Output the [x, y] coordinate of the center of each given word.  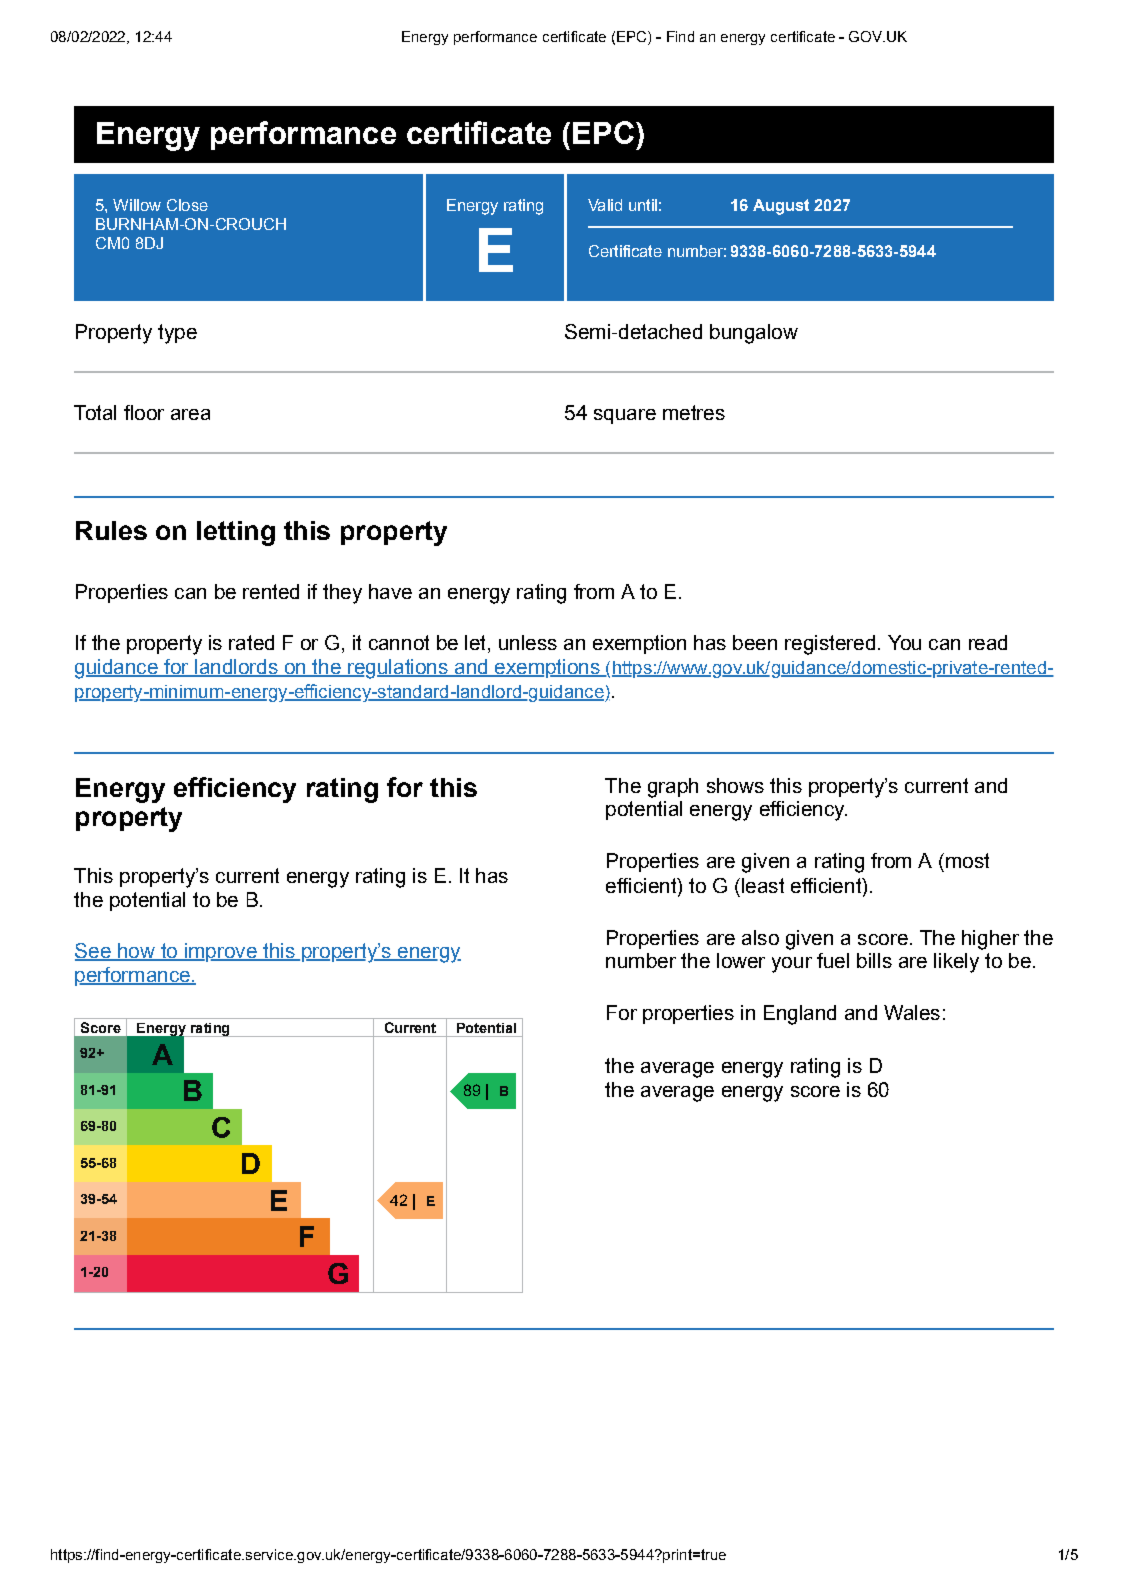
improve [221, 952]
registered [830, 645]
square [625, 416]
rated [251, 642]
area [190, 414]
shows [735, 785]
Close [187, 205]
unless [528, 642]
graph [673, 788]
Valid [605, 205]
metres [694, 412]
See [94, 952]
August [781, 207]
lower [741, 960]
